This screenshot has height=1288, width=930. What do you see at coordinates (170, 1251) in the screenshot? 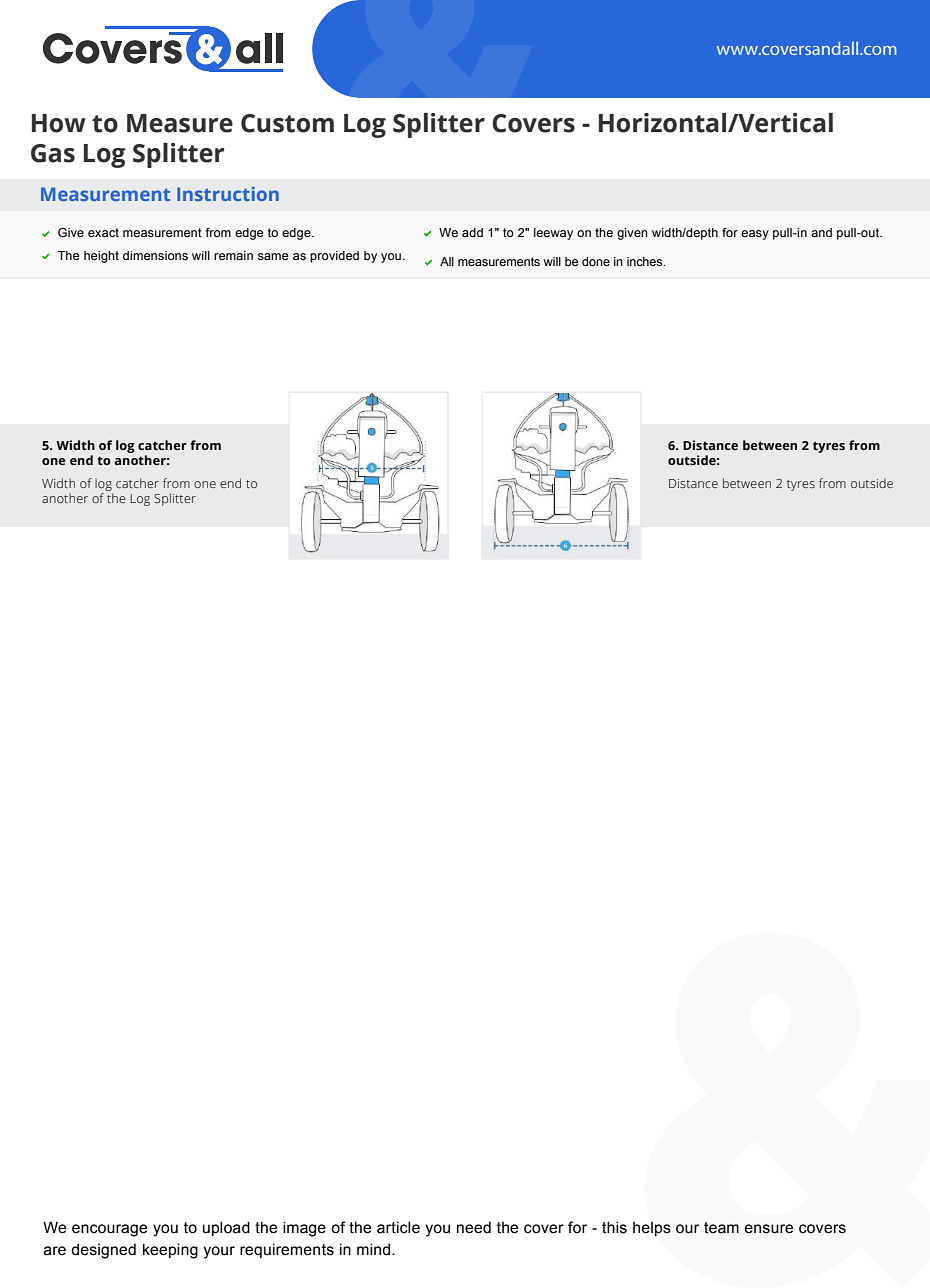
I see `keeping` at bounding box center [170, 1251].
